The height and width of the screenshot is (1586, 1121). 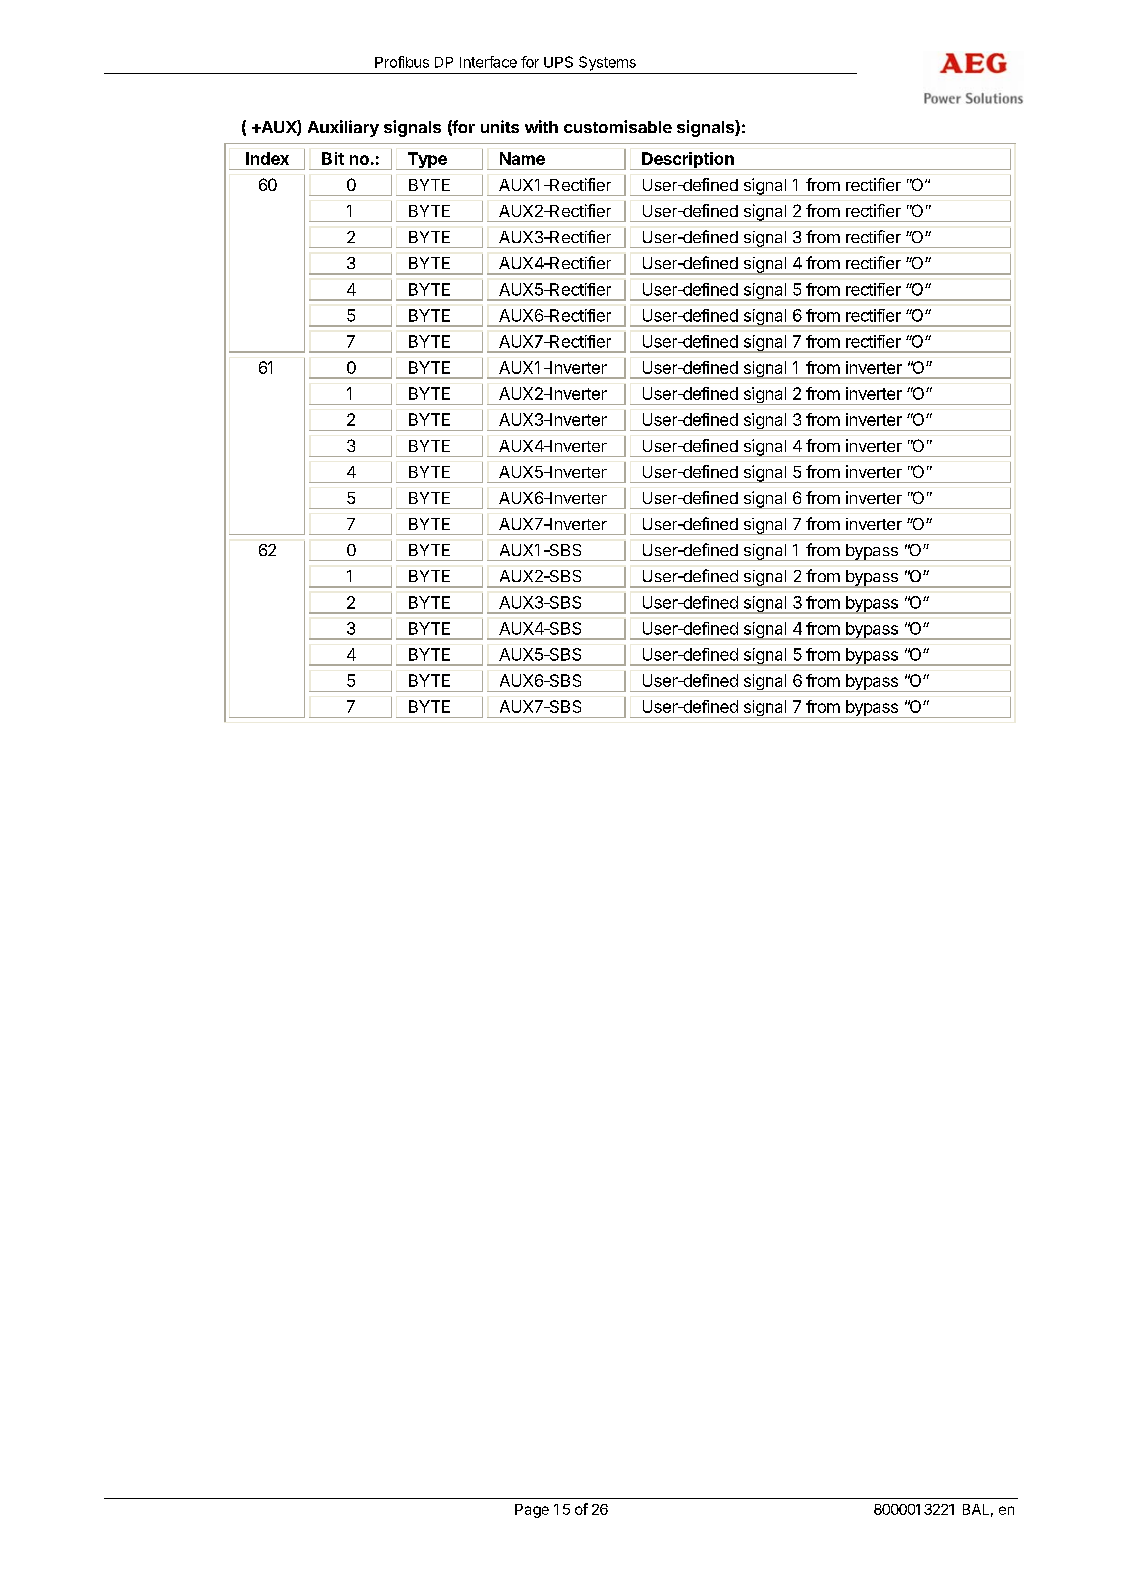 I want to click on Description, so click(x=688, y=161).
